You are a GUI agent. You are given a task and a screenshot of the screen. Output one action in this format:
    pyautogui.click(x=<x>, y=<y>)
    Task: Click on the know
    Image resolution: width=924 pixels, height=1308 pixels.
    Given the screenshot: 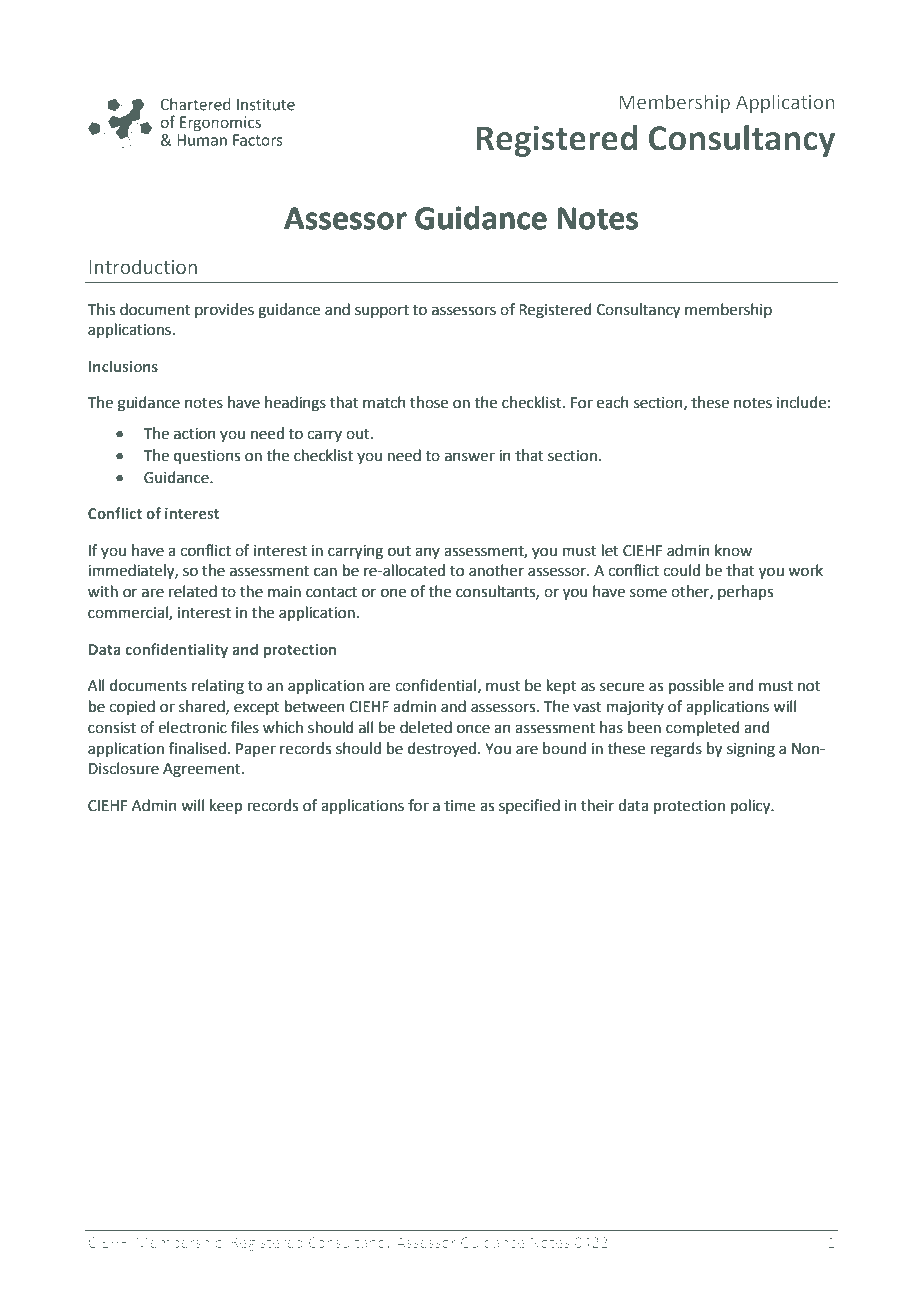 What is the action you would take?
    pyautogui.click(x=733, y=550)
